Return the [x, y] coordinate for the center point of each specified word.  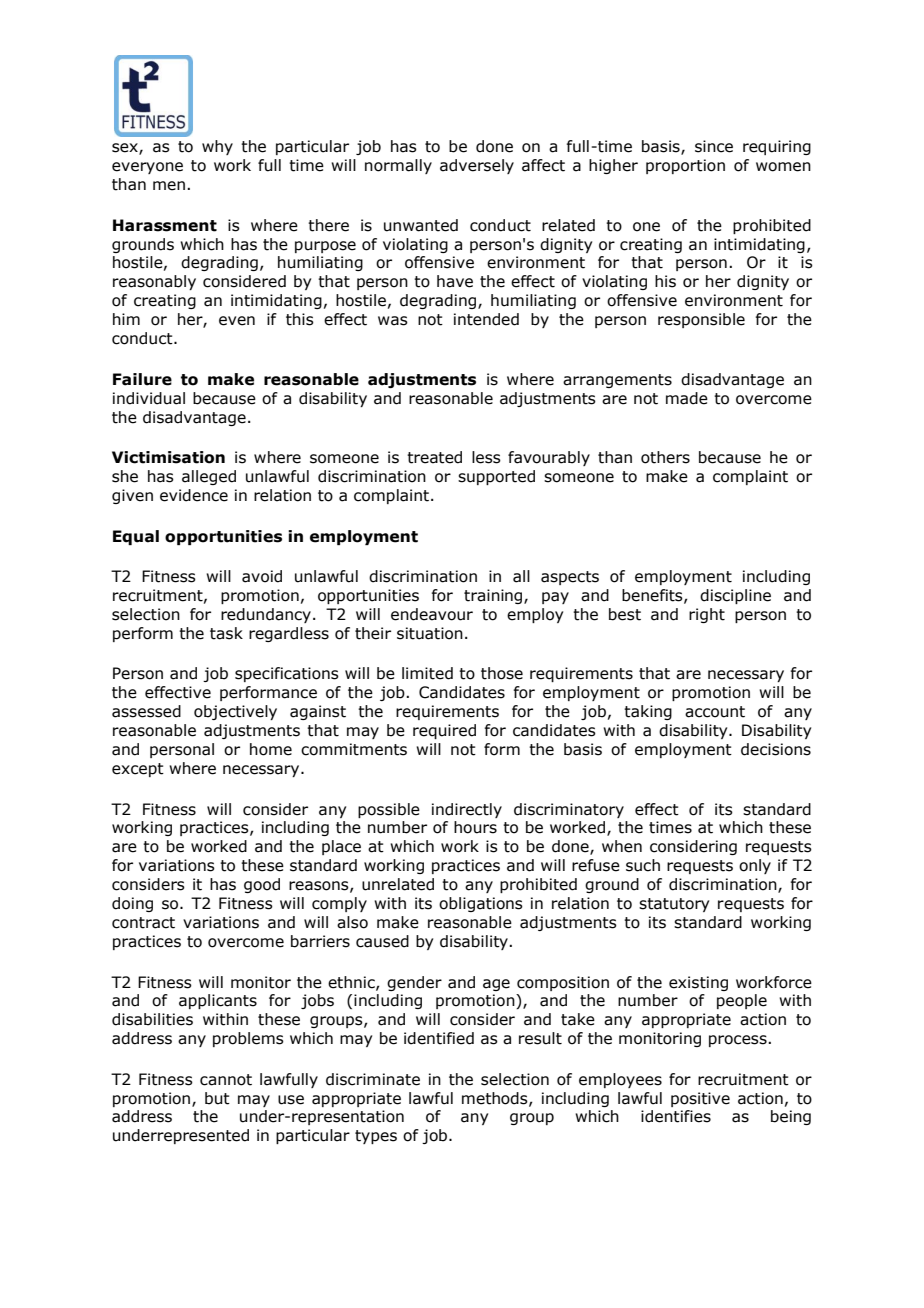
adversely [477, 166]
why [217, 147]
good [262, 885]
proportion [685, 166]
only [755, 866]
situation [430, 633]
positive [700, 1099]
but [217, 1098]
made [687, 398]
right [707, 615]
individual [149, 398]
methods [496, 1099]
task [226, 633]
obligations [481, 904]
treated [434, 457]
